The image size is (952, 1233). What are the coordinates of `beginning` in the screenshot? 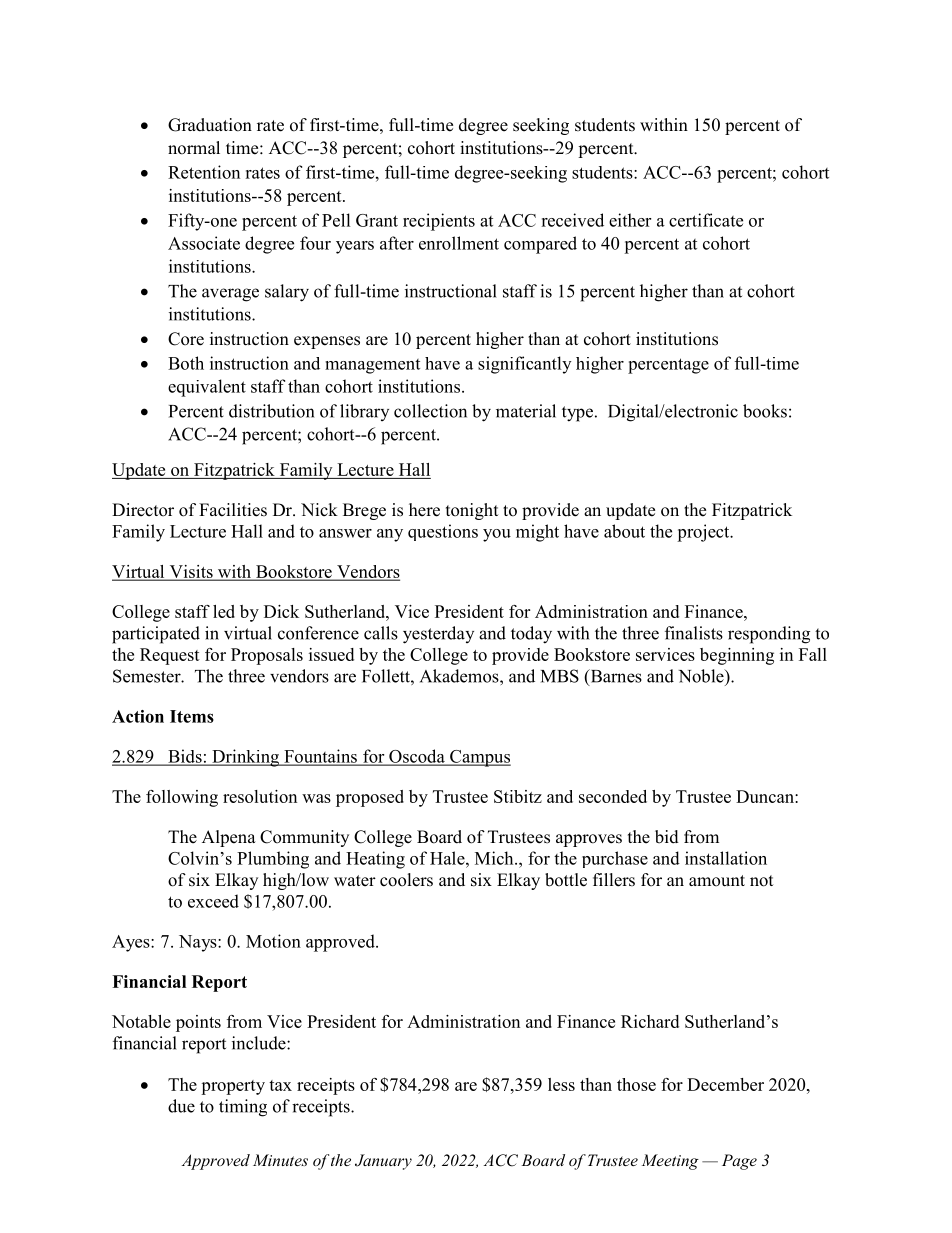 It's located at (737, 656).
